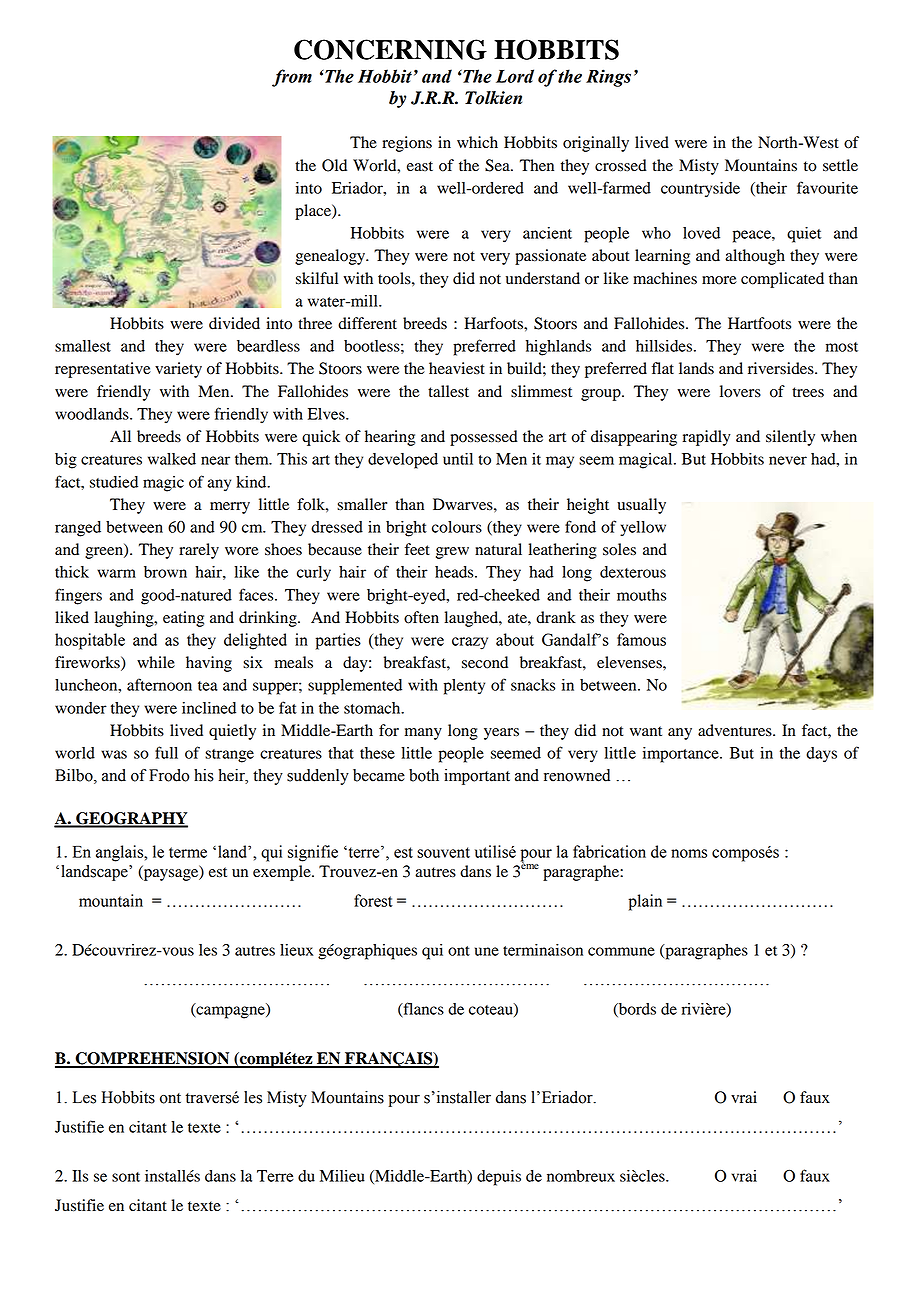 The image size is (924, 1308). I want to click on forest, so click(373, 900).
